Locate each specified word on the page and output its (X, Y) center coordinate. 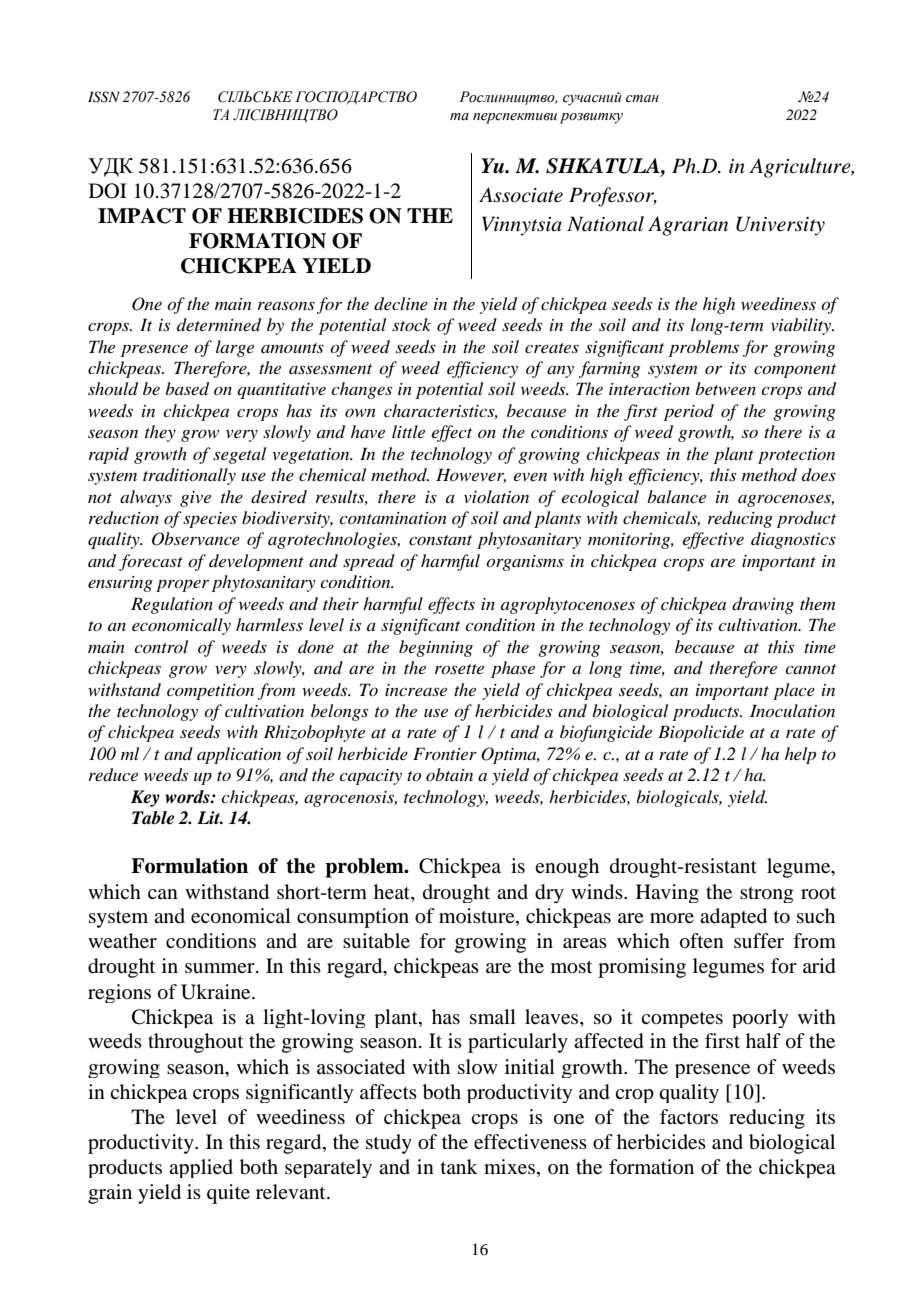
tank (459, 1166)
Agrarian (688, 226)
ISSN (104, 97)
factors (689, 1117)
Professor (613, 197)
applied (201, 1168)
